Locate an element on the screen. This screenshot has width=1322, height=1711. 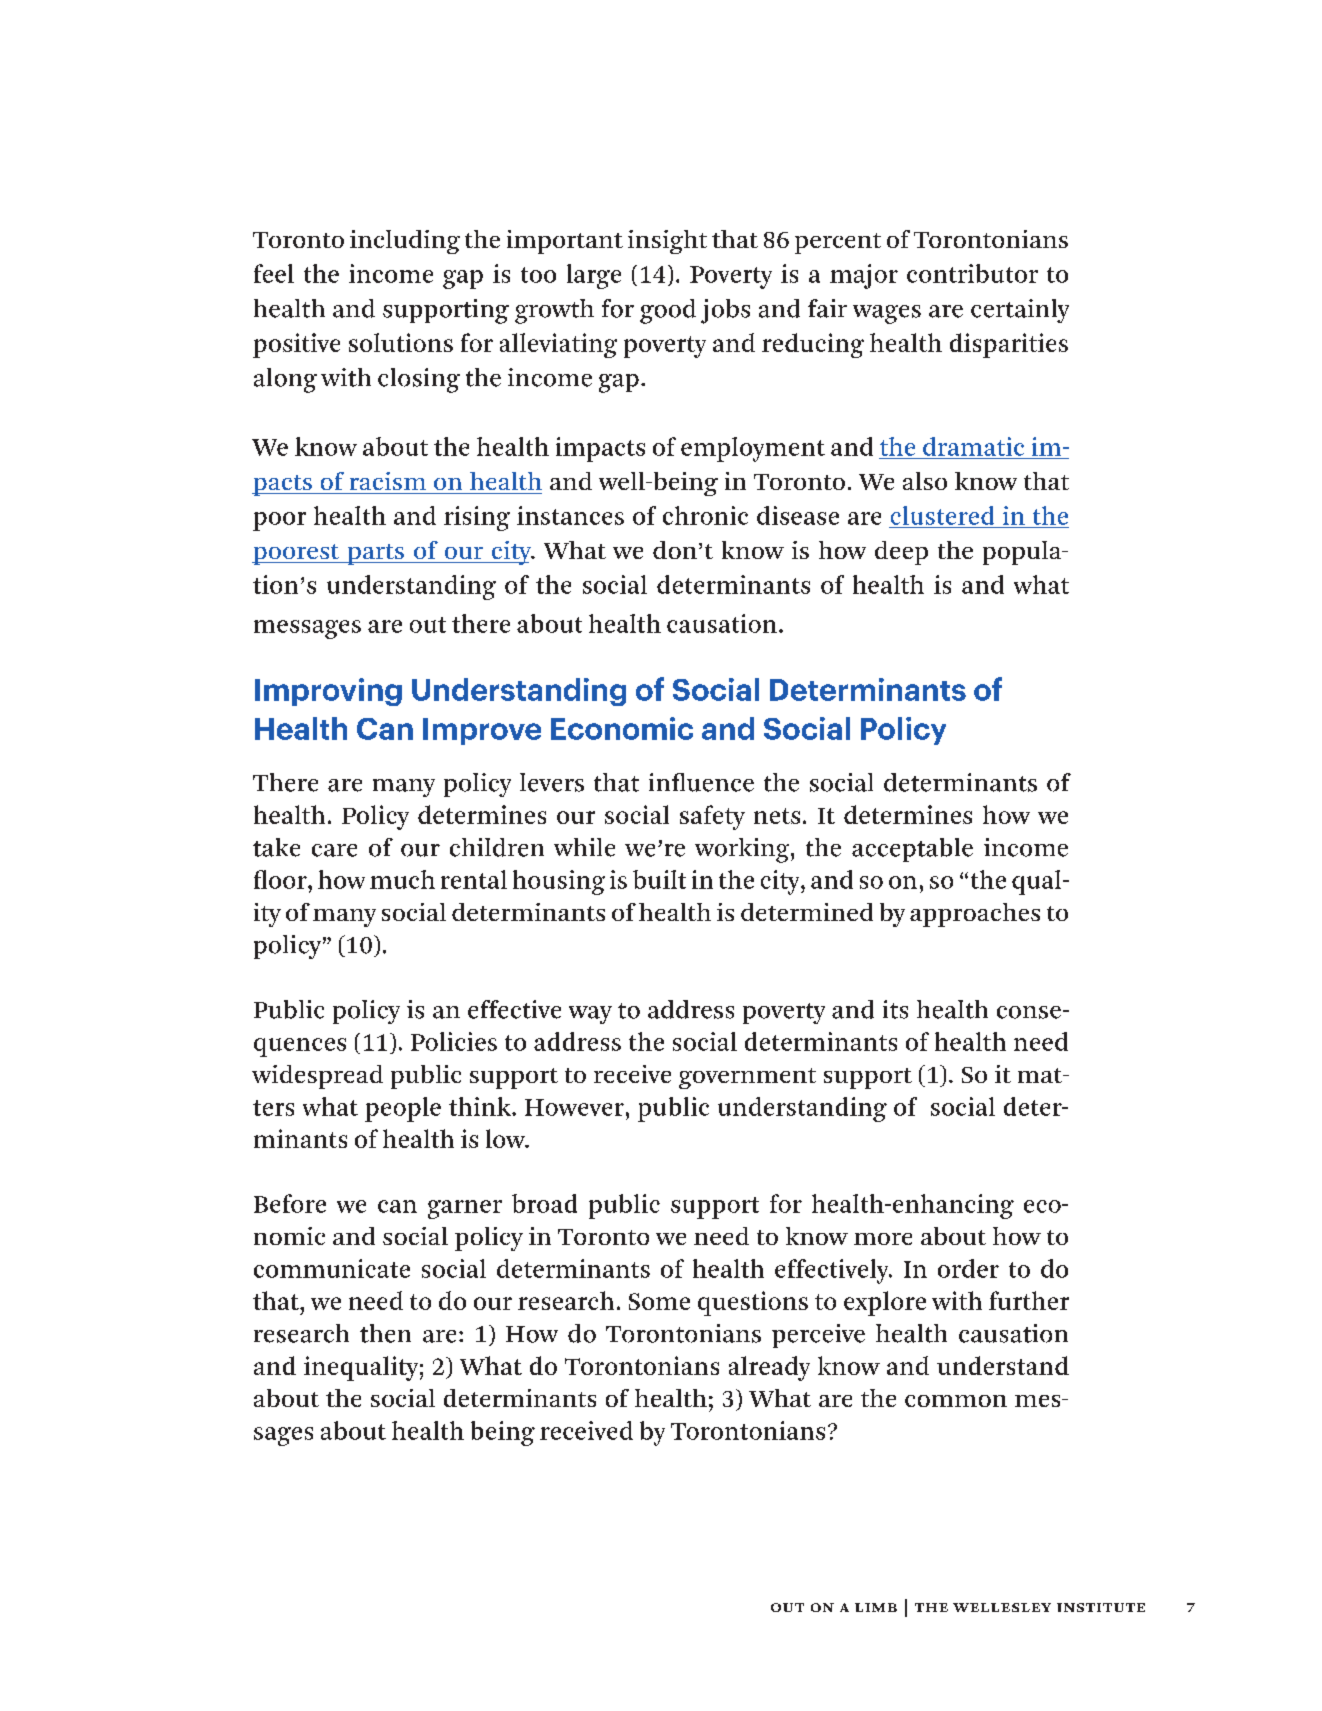
contributor is located at coordinates (972, 273).
